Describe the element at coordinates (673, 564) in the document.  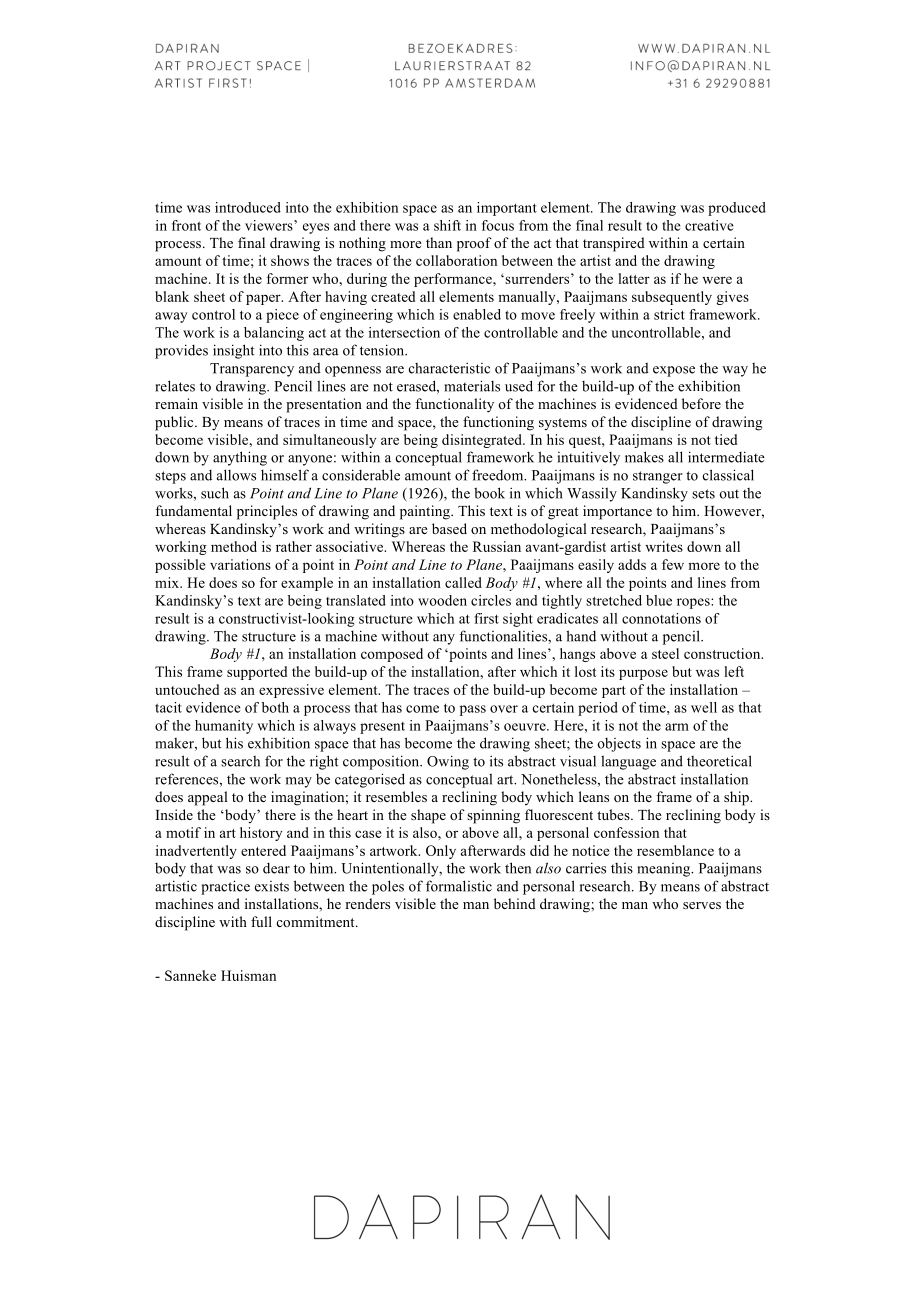
I see `few` at that location.
